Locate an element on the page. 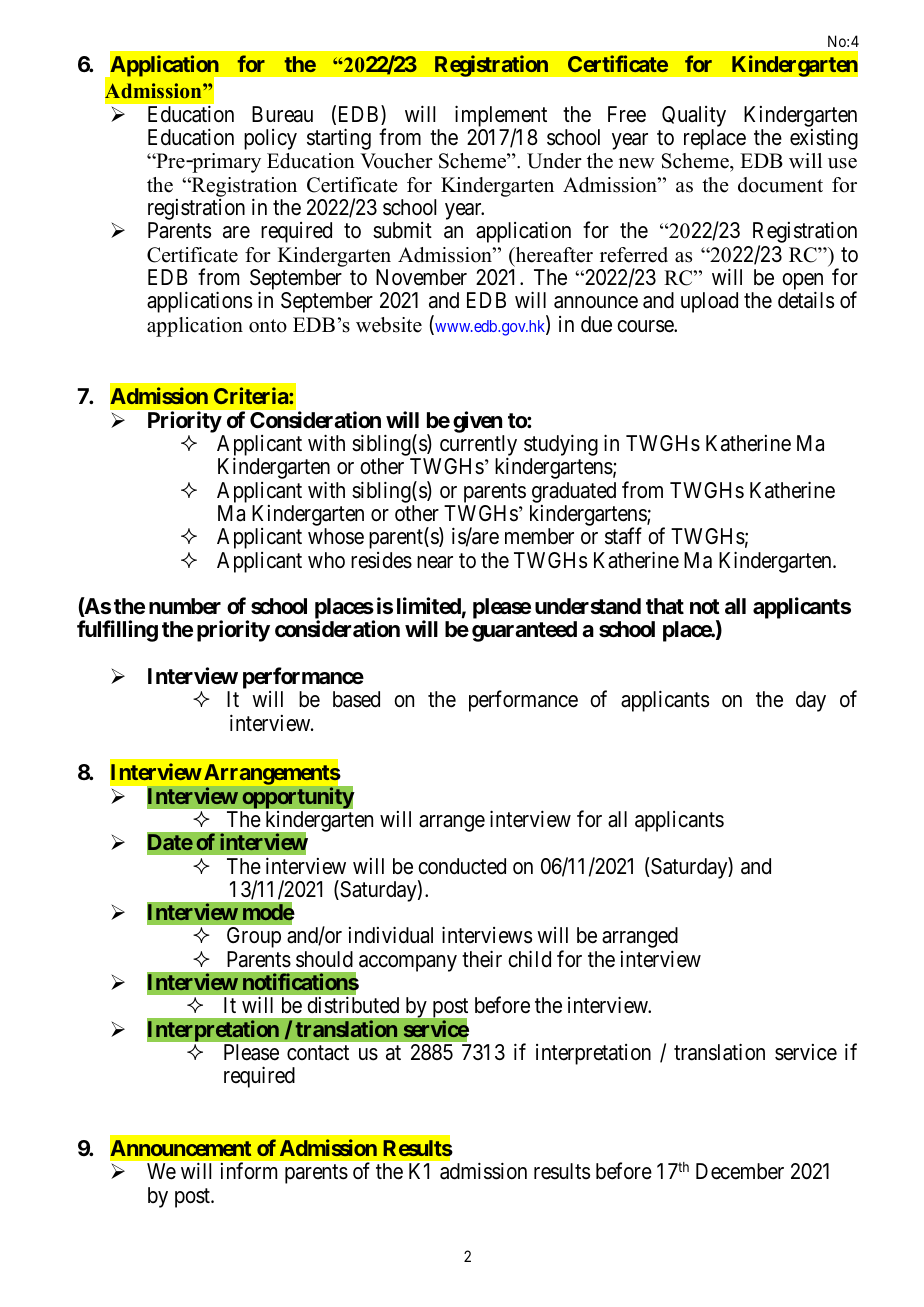 This image has width=924, height=1307. inform is located at coordinates (249, 1171).
